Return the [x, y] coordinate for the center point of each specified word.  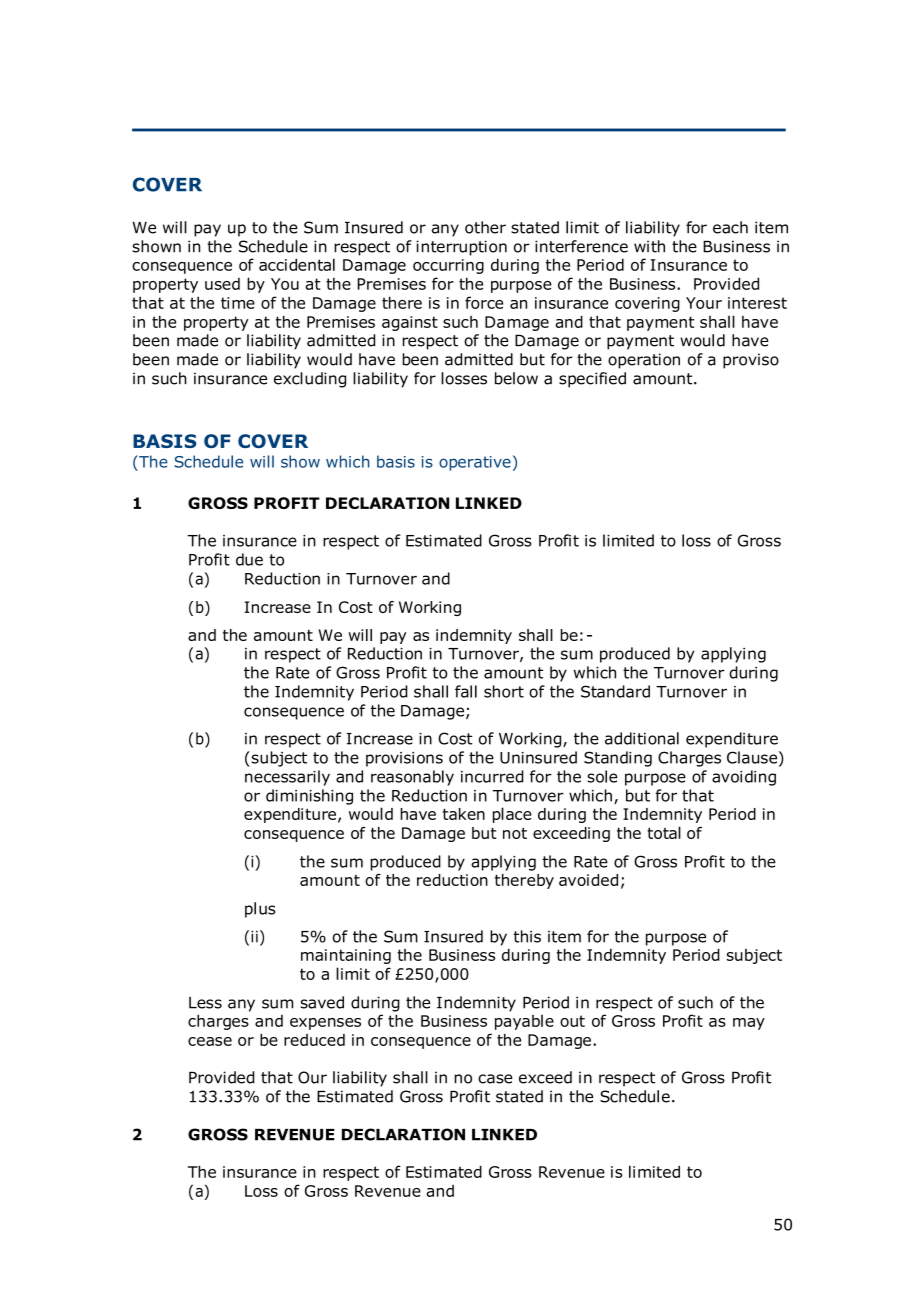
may [749, 1024]
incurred [492, 776]
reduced [314, 1040]
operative [475, 463]
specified [592, 380]
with [649, 246]
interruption [461, 248]
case [495, 1079]
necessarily [287, 778]
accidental [297, 264]
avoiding [744, 778]
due [249, 559]
